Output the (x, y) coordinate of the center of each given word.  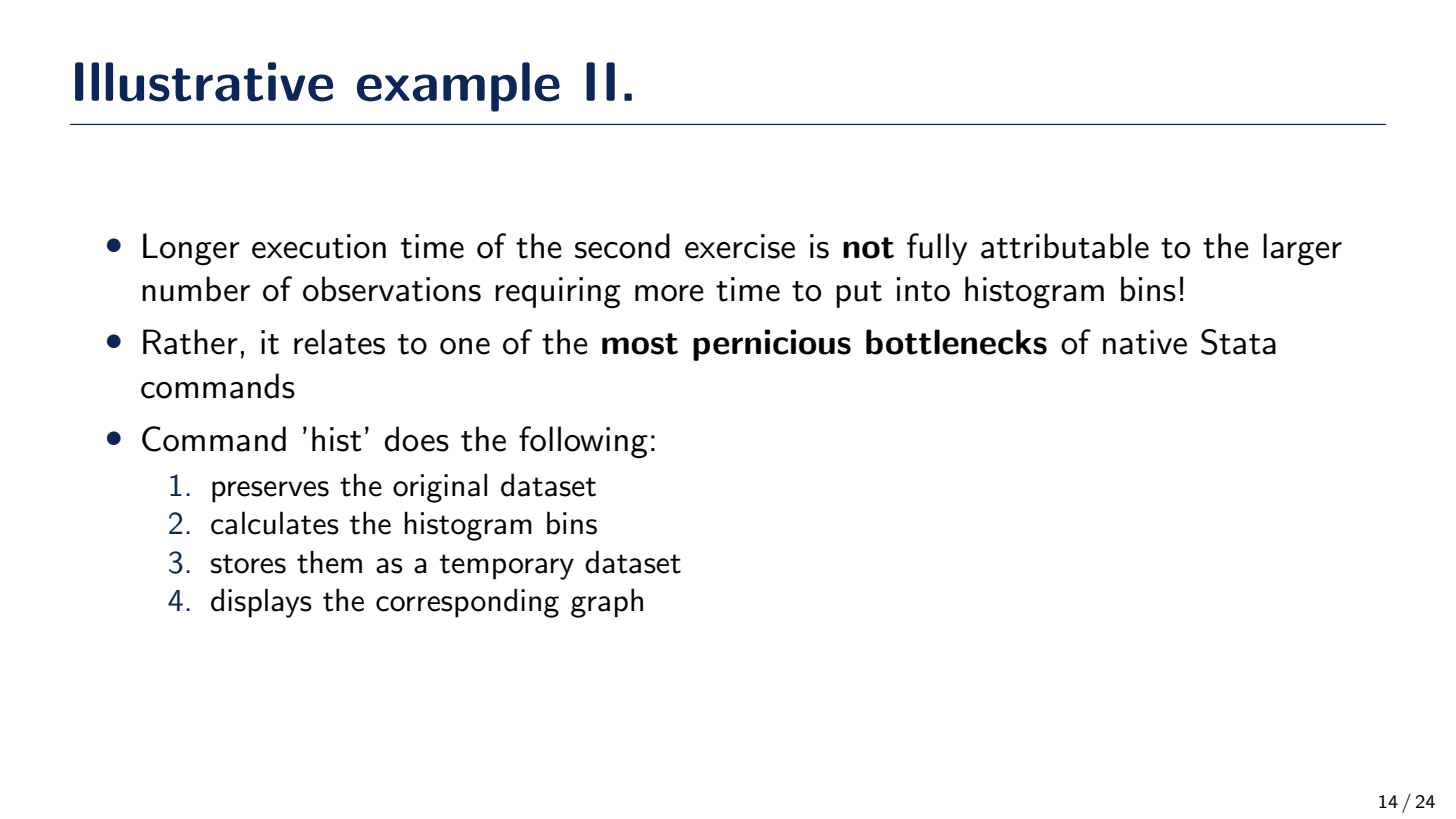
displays (261, 603)
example (458, 87)
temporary (507, 567)
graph (607, 603)
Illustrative (204, 82)
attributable (1065, 246)
